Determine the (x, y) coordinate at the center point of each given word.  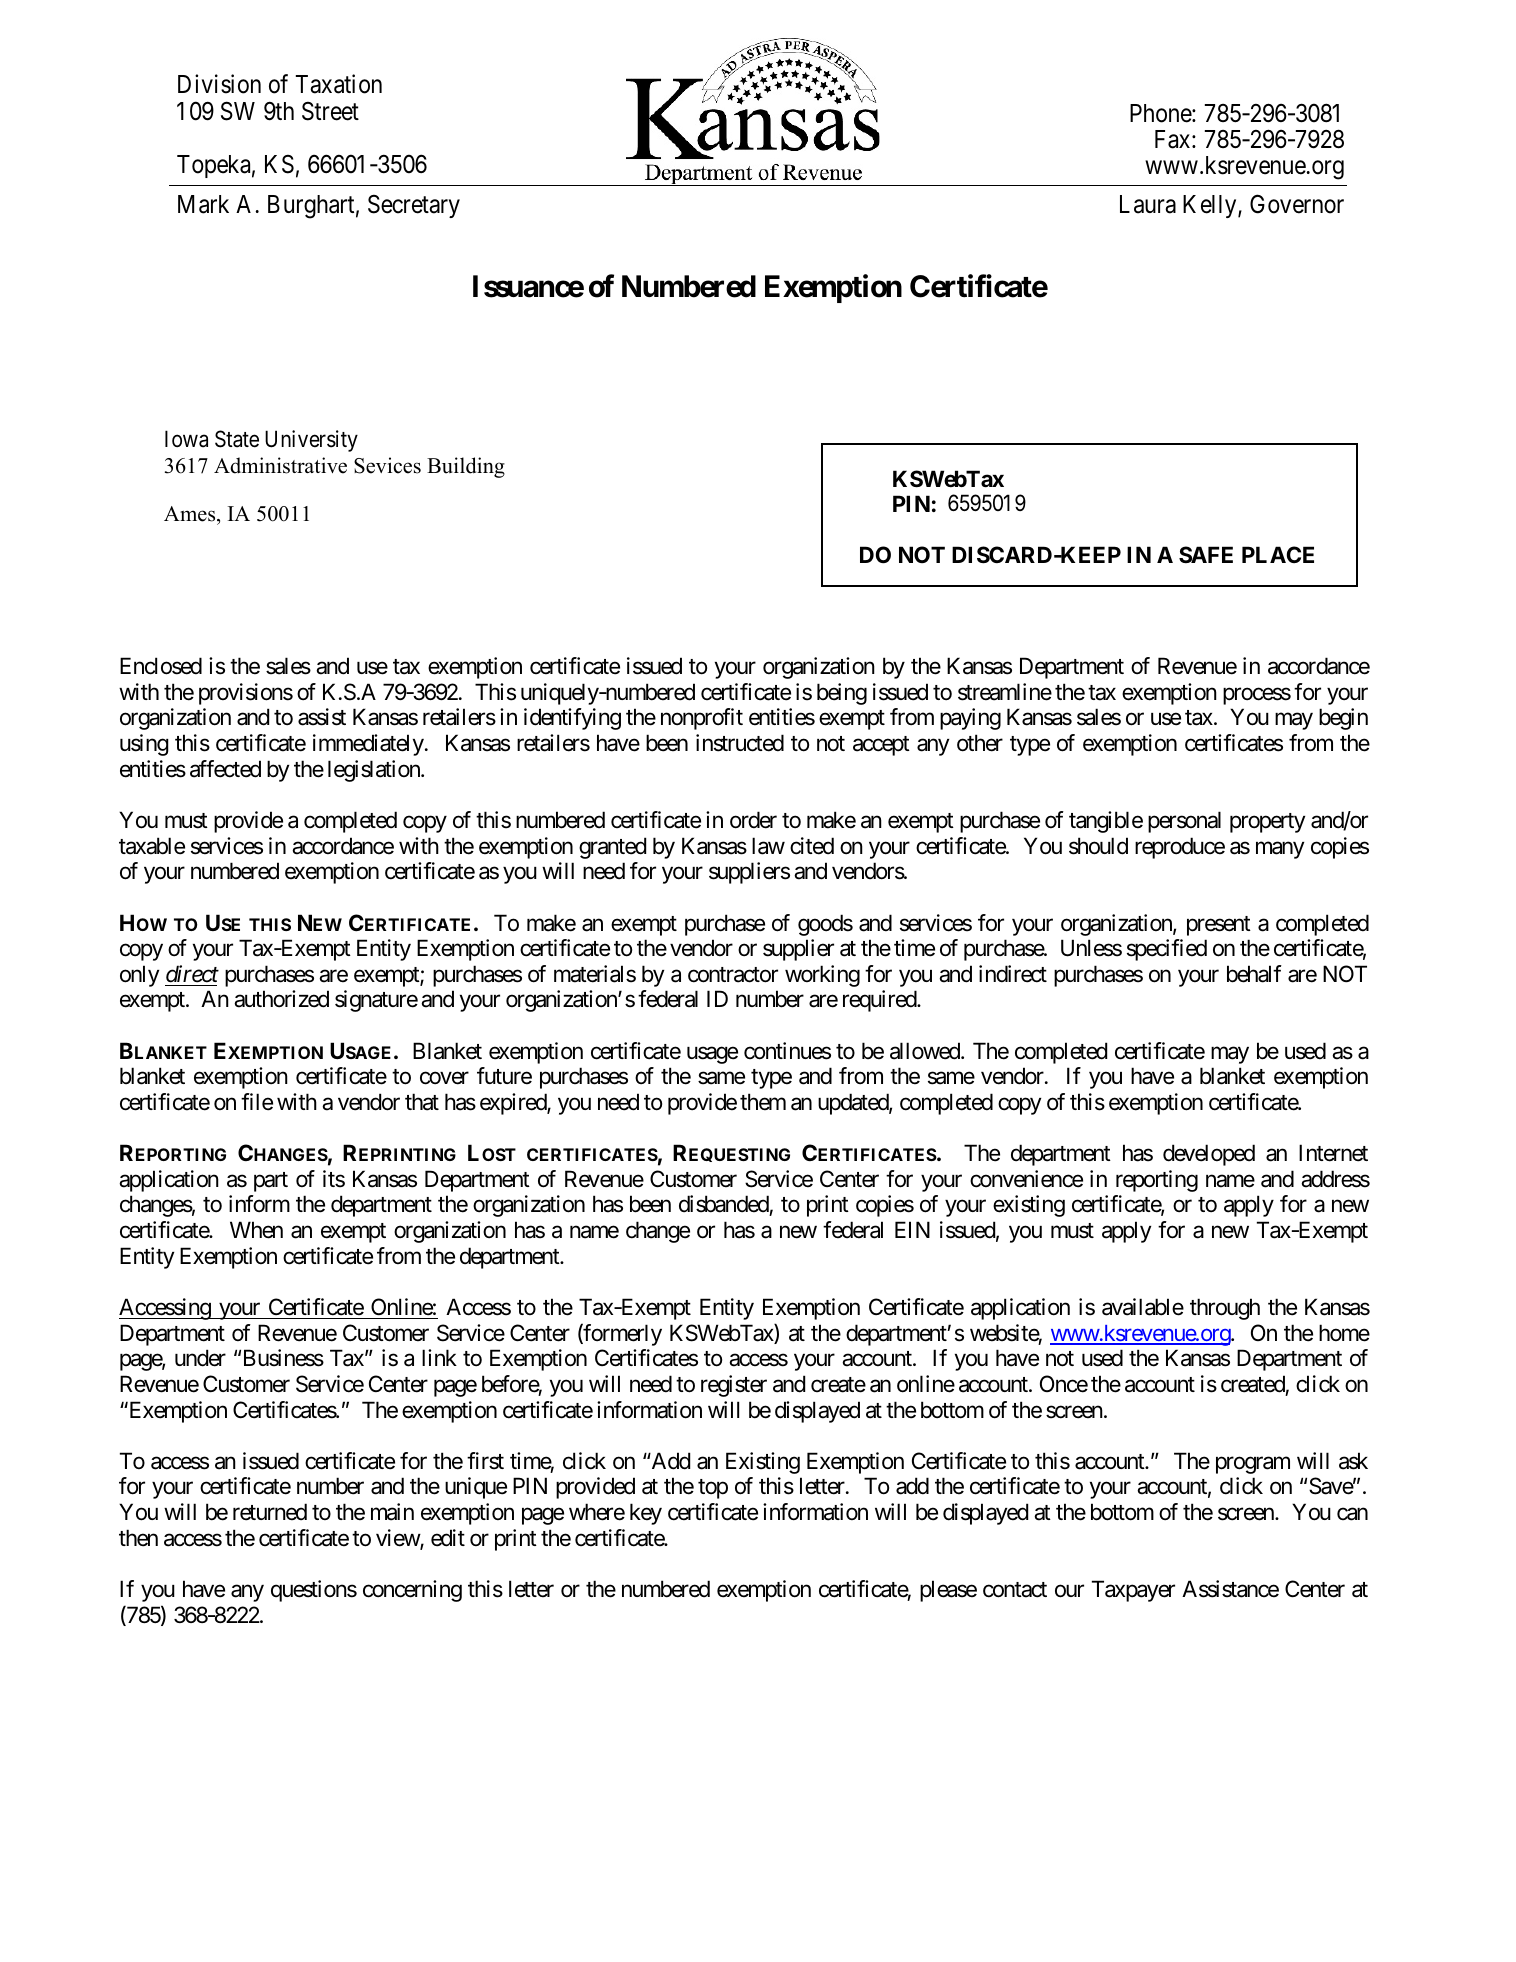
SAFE (1206, 554)
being (842, 694)
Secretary (414, 206)
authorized (281, 999)
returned (270, 1512)
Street (330, 111)
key (646, 1514)
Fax (1174, 139)
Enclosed (161, 666)
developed (1209, 1155)
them (763, 1102)
